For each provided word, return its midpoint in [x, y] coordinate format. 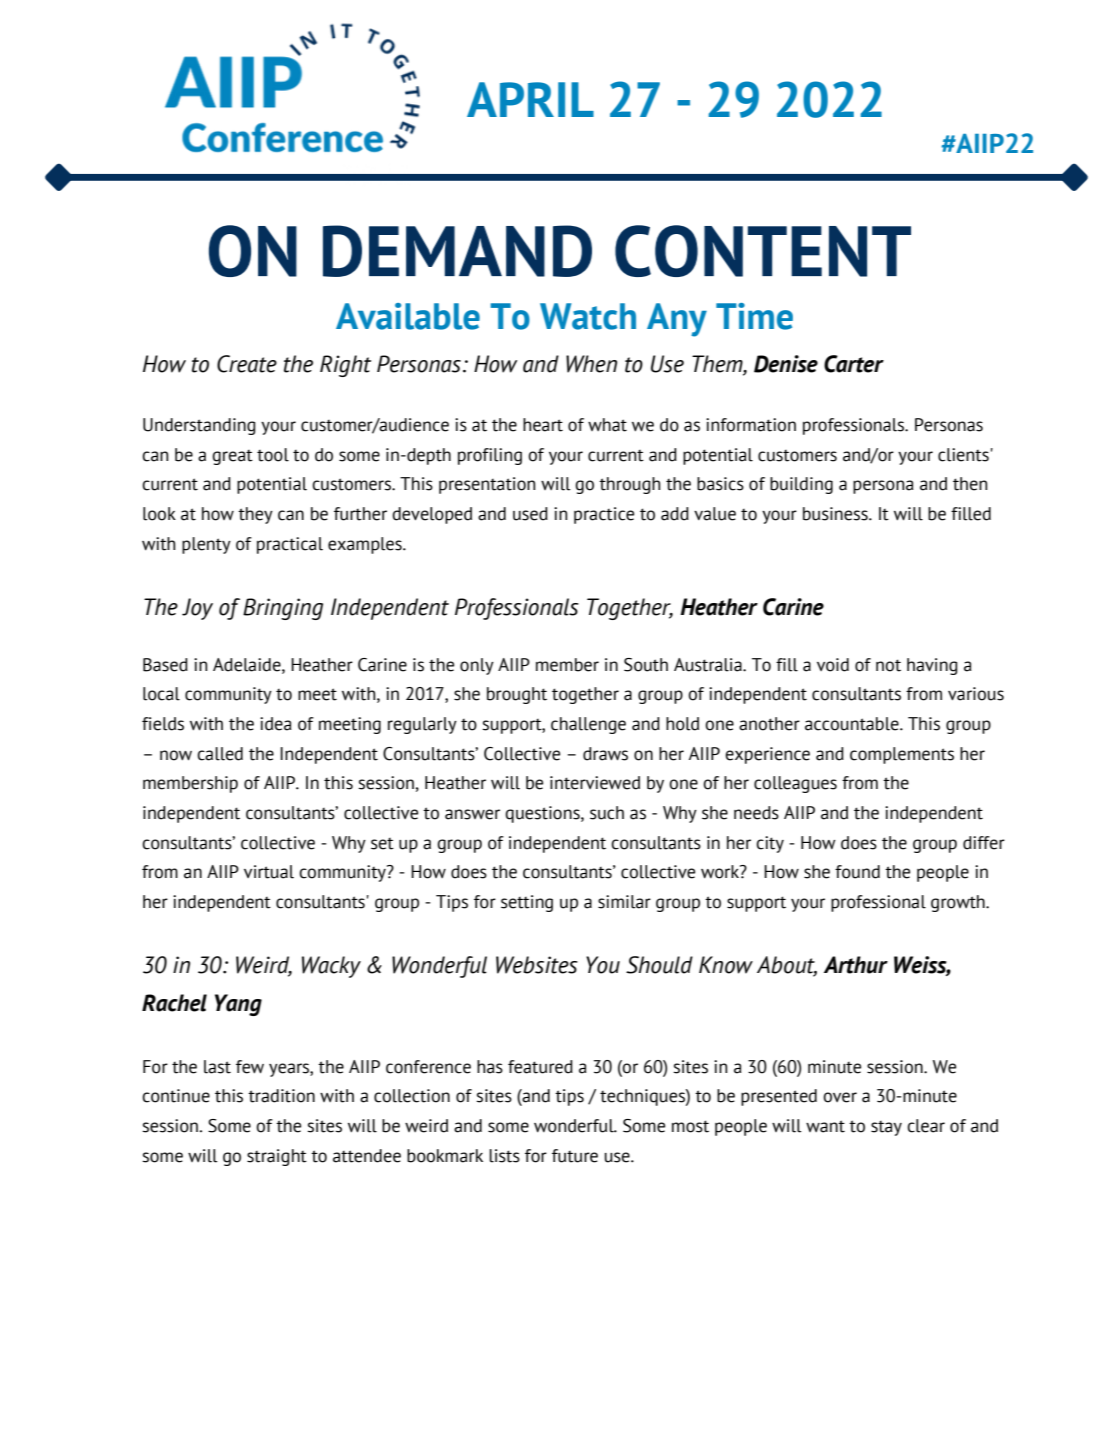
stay [886, 1128]
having [932, 666]
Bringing [283, 609]
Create [247, 364]
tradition [281, 1096]
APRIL [530, 99]
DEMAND [457, 251]
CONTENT [763, 251]
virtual [269, 872]
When [591, 364]
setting [527, 903]
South [646, 665]
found [857, 872]
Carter [854, 364]
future [575, 1156]
